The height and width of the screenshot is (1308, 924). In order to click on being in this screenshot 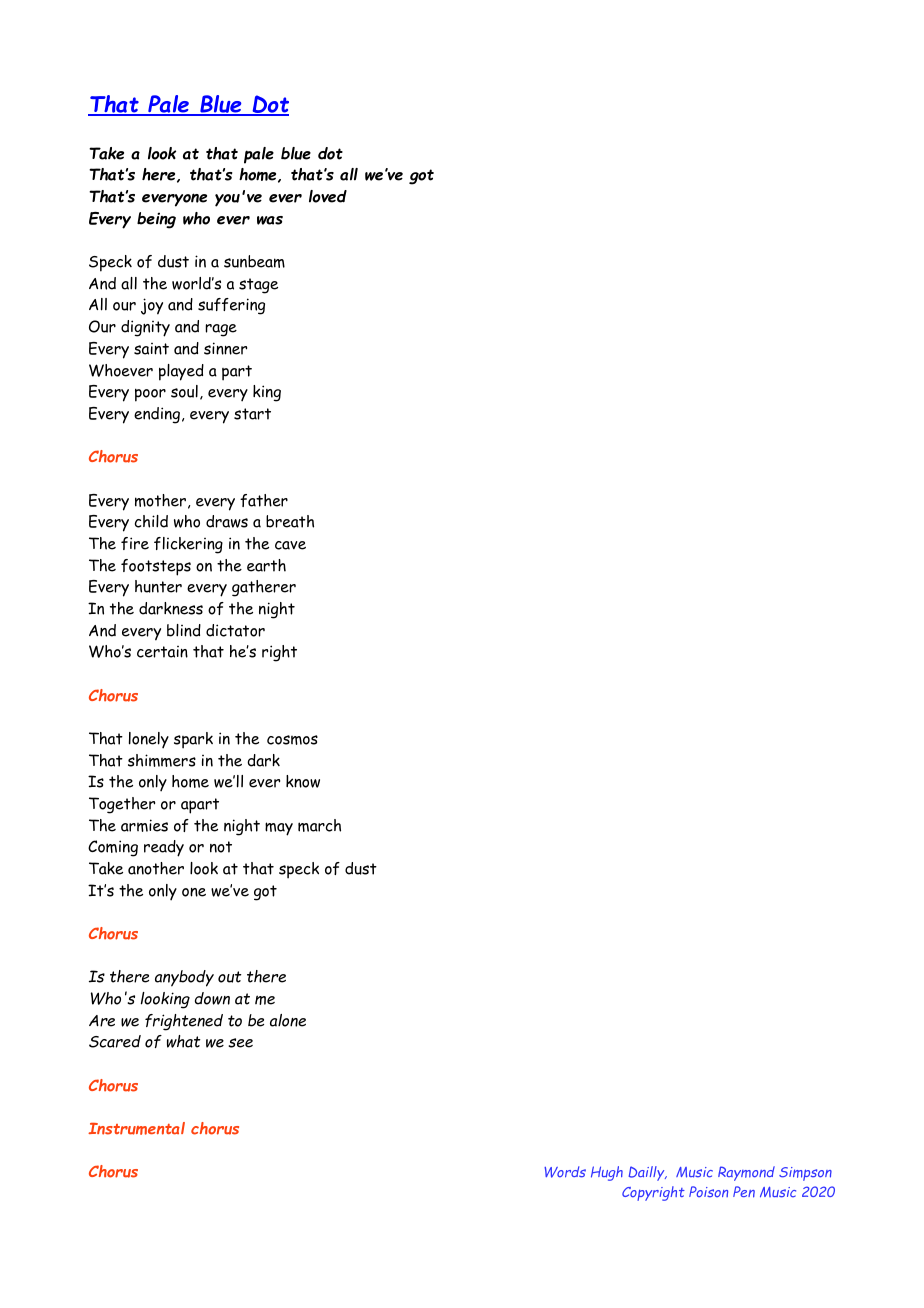, I will do `click(156, 220)`.
